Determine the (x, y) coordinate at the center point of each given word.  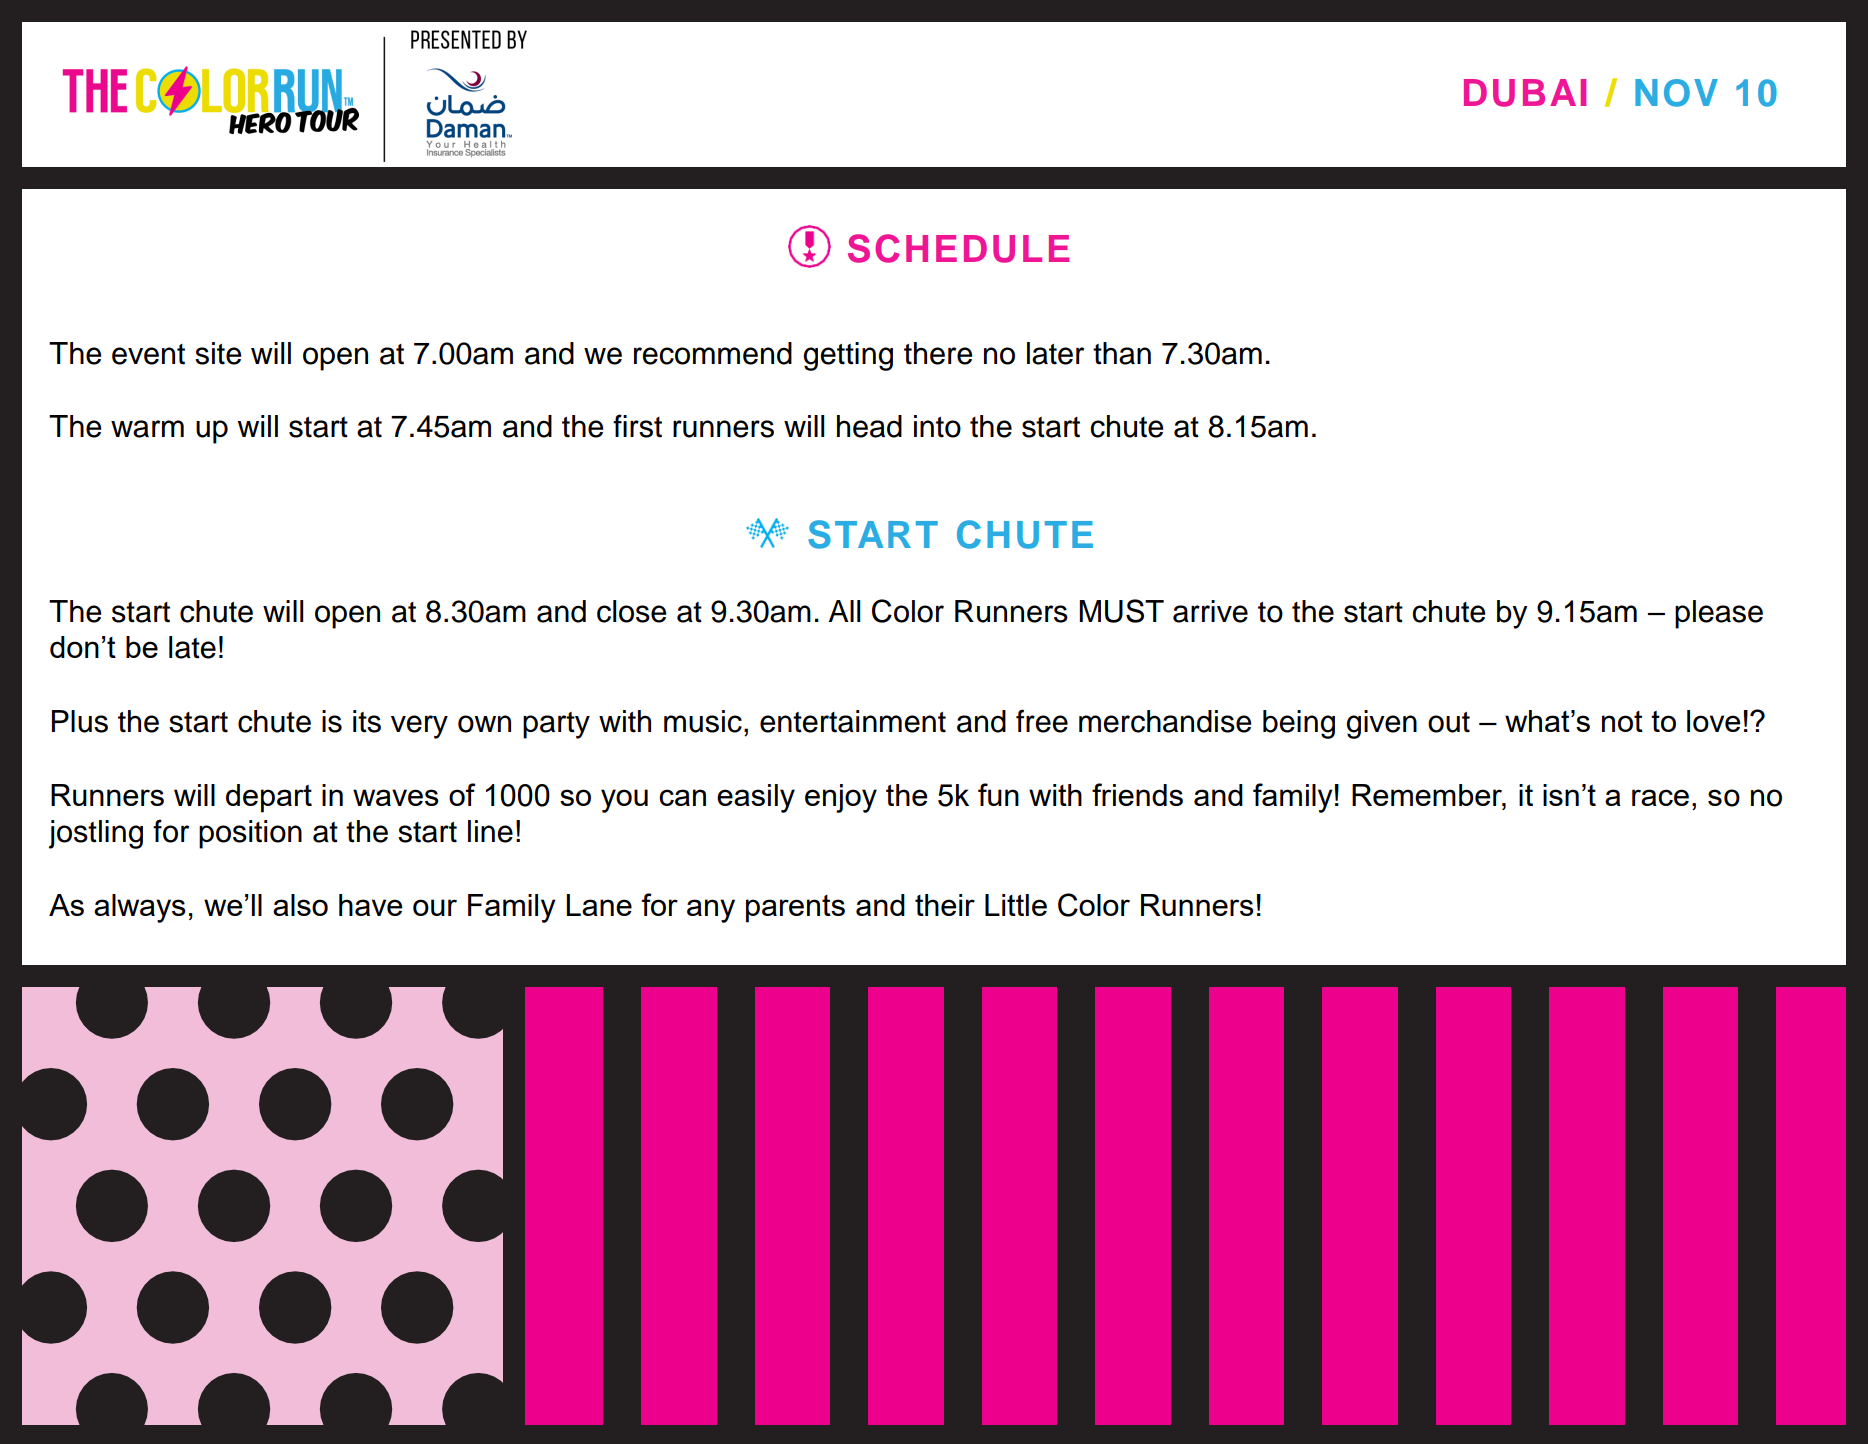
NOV (1676, 93)
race (1660, 797)
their (945, 905)
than (1122, 353)
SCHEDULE (958, 248)
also (300, 905)
